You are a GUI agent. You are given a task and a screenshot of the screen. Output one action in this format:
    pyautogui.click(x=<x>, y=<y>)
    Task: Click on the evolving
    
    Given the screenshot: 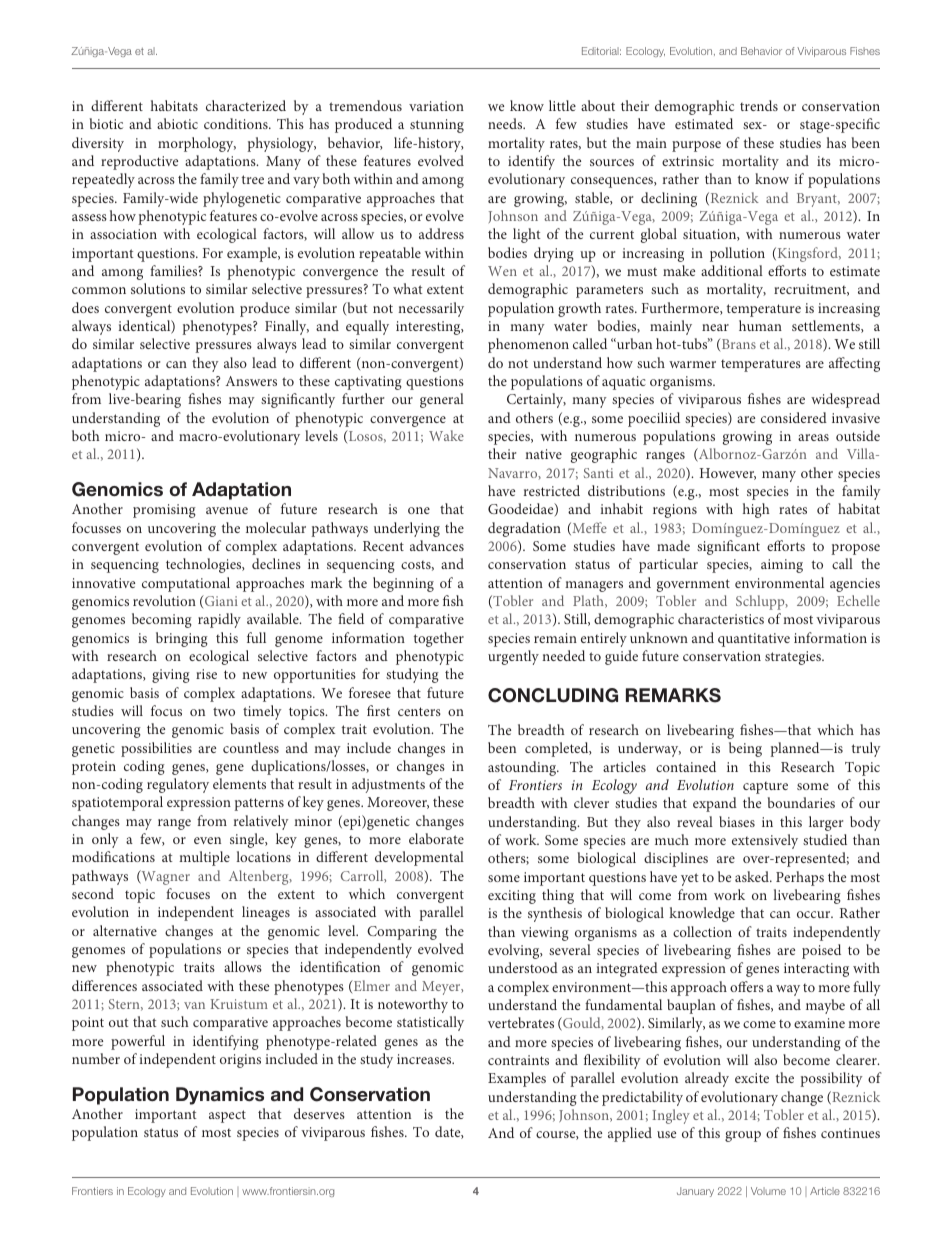 What is the action you would take?
    pyautogui.click(x=515, y=951)
